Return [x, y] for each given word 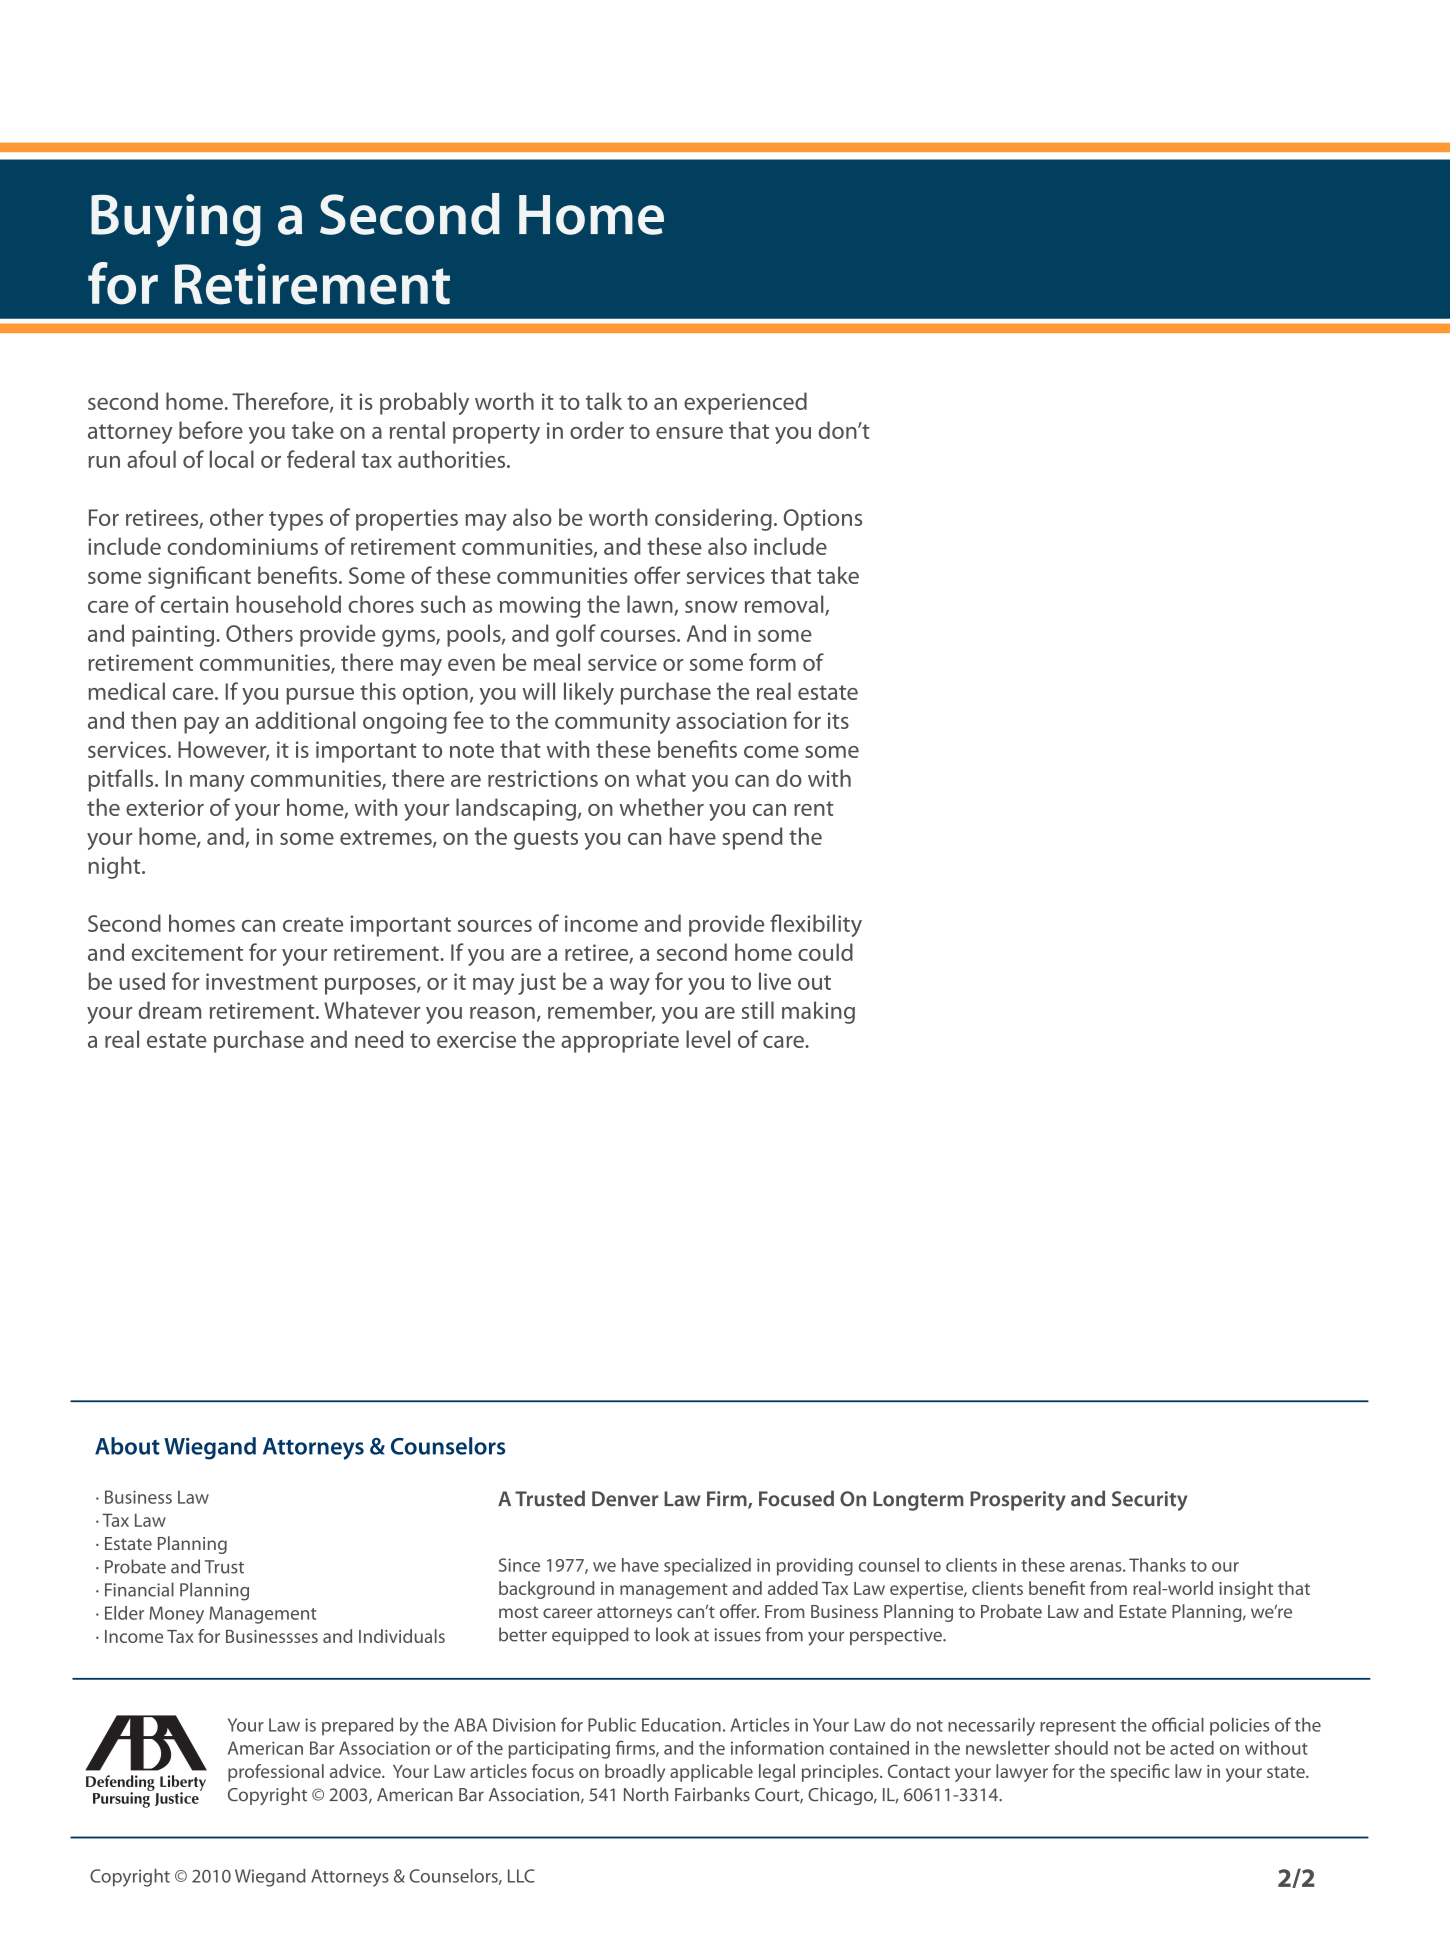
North [646, 1794]
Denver [625, 1499]
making [818, 1012]
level [708, 1039]
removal [785, 605]
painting [174, 636]
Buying [176, 220]
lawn [650, 604]
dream [169, 1010]
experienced [745, 403]
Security [1150, 1501]
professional [276, 1773]
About [127, 1446]
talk [604, 401]
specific [1140, 1773]
